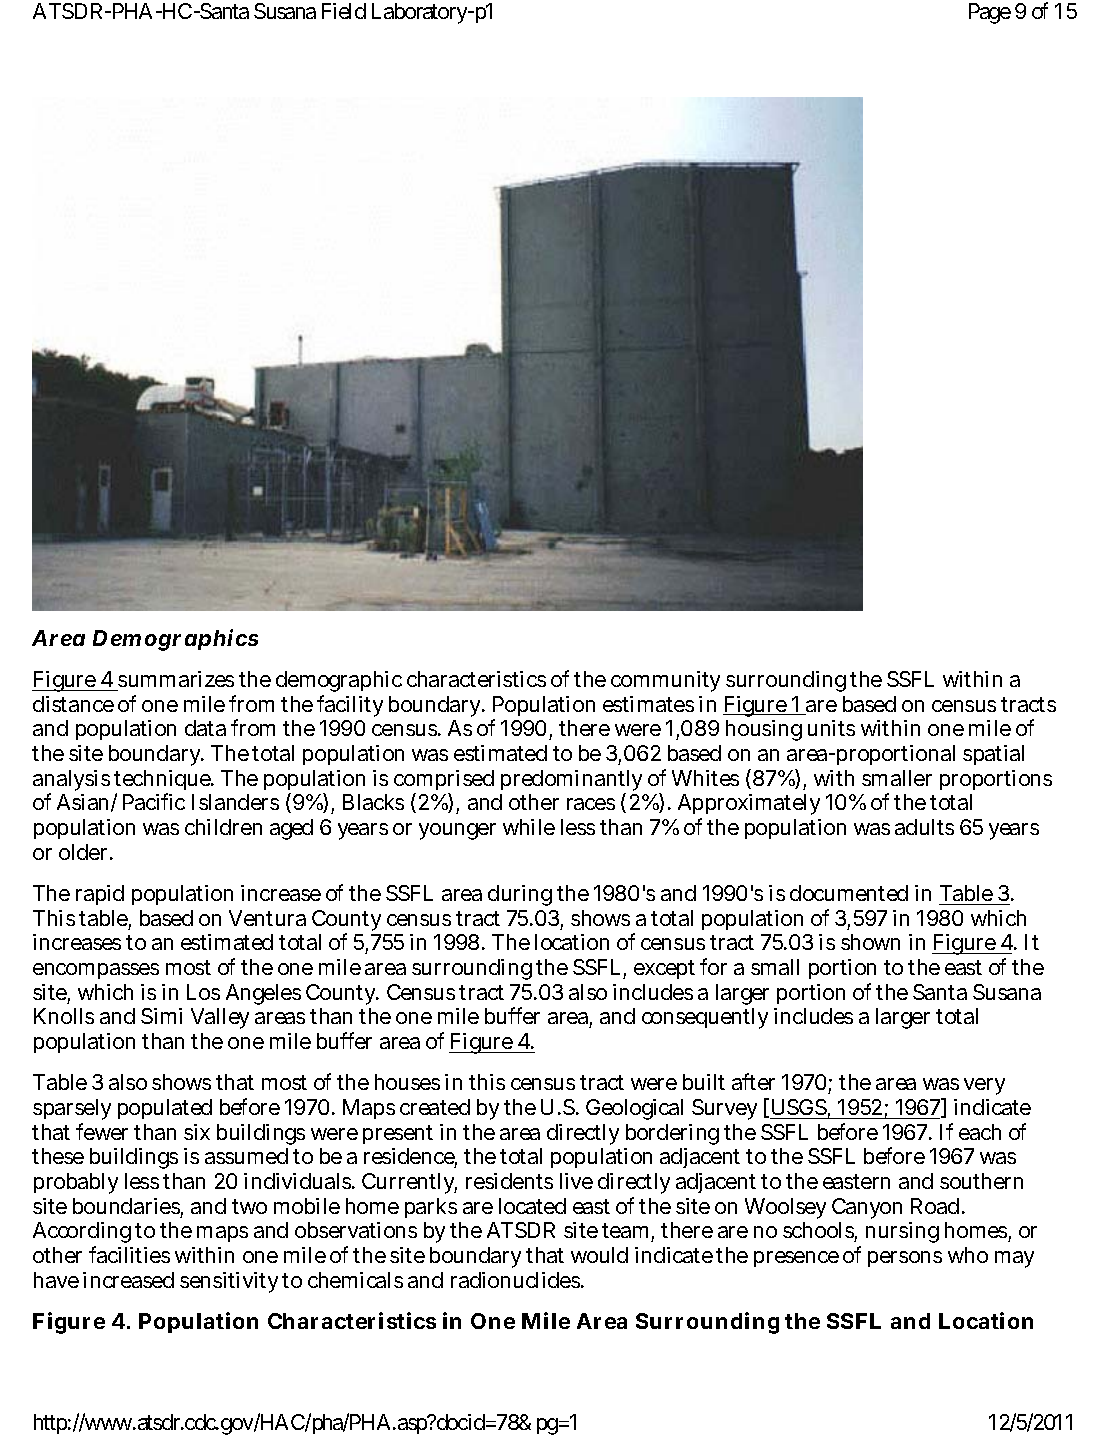 Image resolution: width=1109 pixels, height=1435 pixels. I want to click on community, so click(665, 681).
